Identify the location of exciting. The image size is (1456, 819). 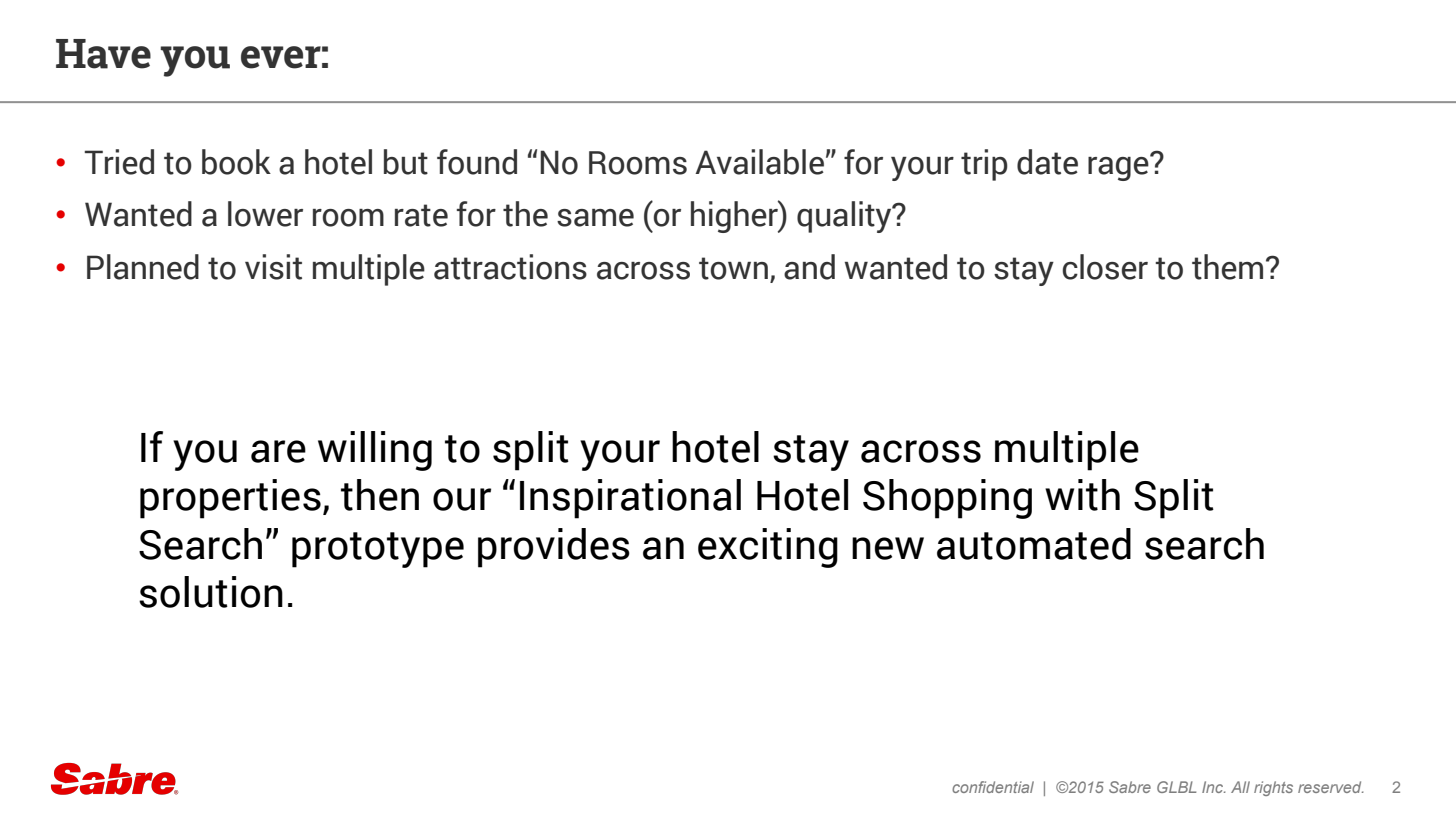
(768, 548).
